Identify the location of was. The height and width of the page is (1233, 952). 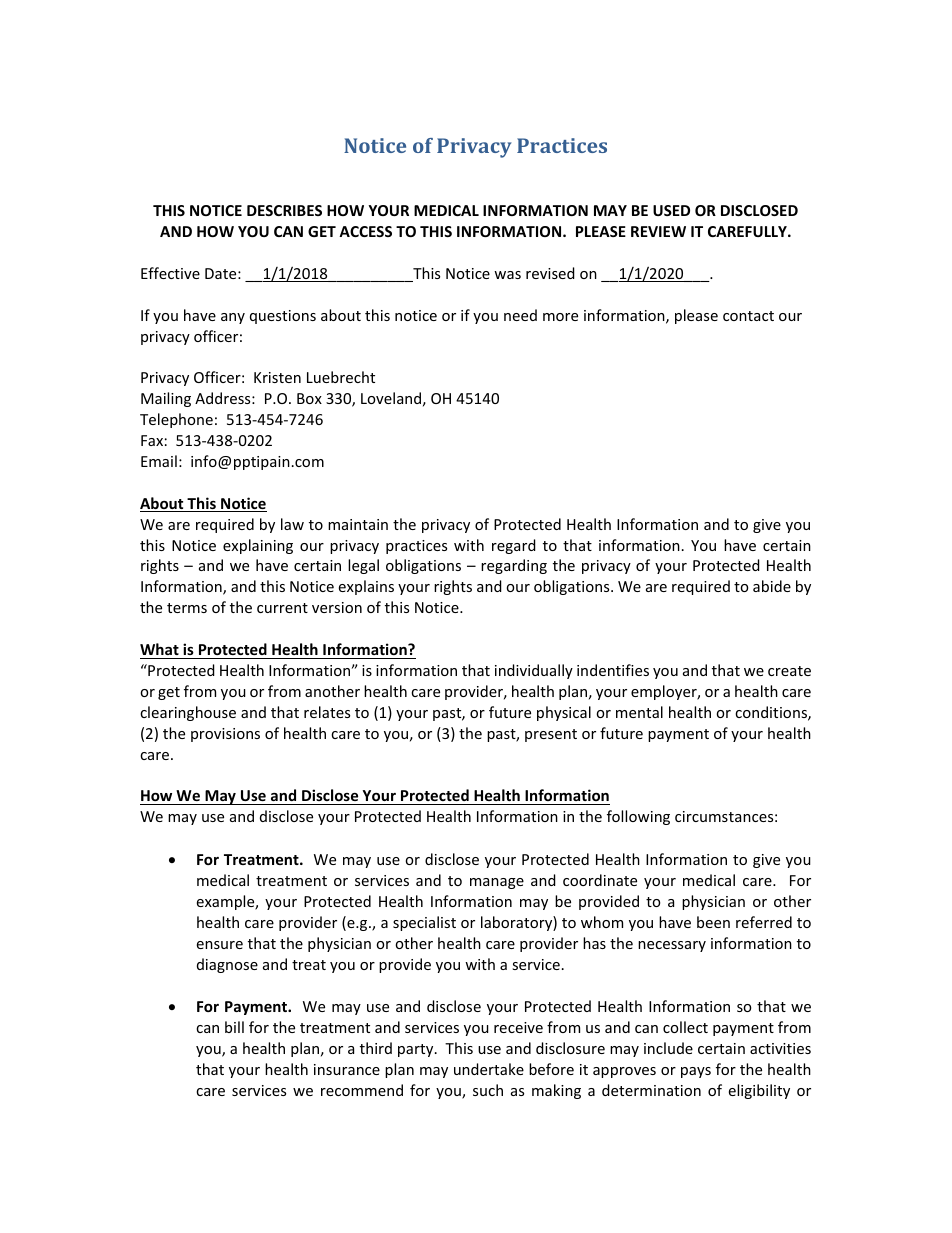
(507, 275).
